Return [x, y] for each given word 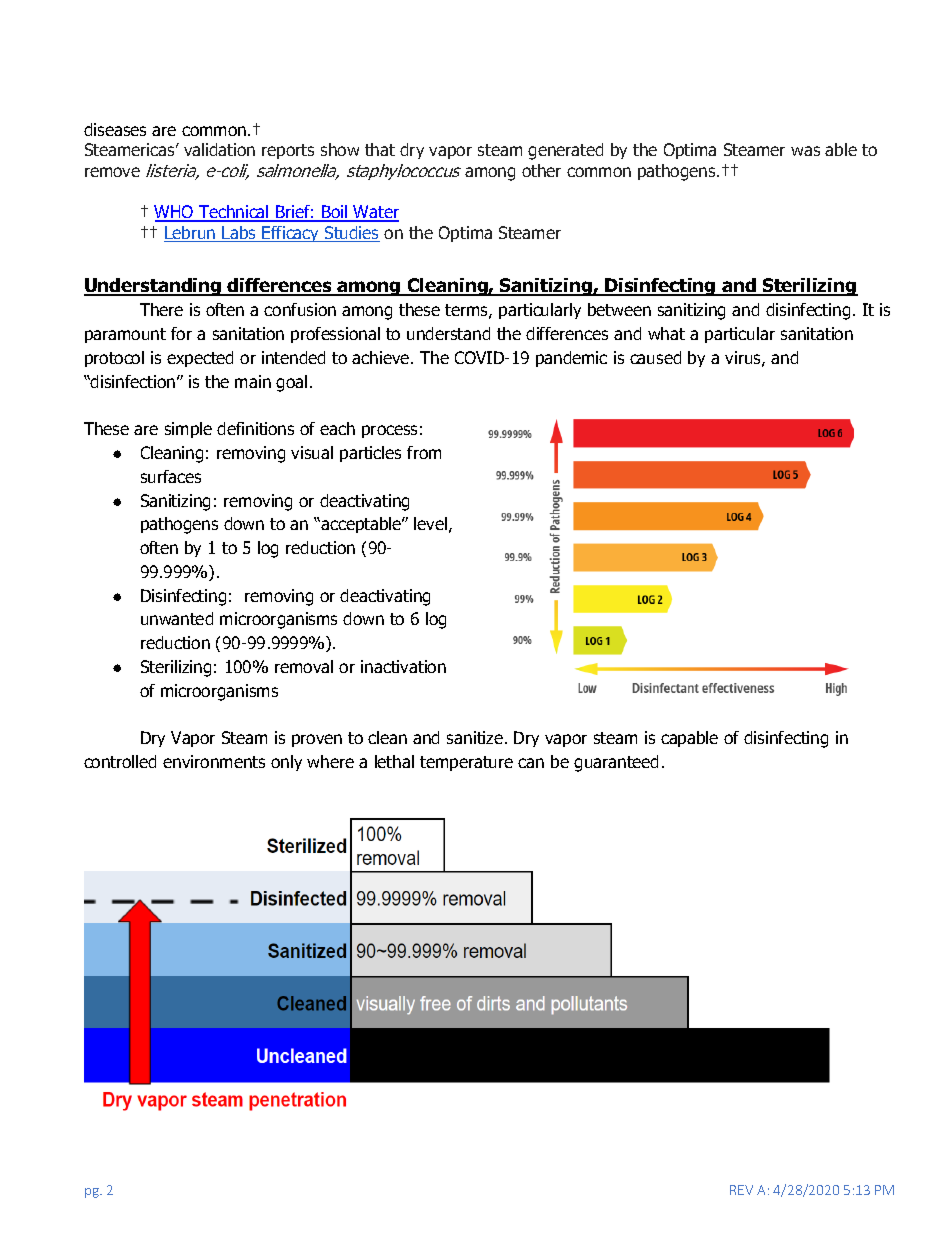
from [424, 452]
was [805, 151]
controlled [120, 761]
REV [741, 1190]
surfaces [171, 476]
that [380, 149]
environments [214, 761]
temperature [466, 763]
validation [219, 149]
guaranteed [616, 763]
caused [655, 357]
